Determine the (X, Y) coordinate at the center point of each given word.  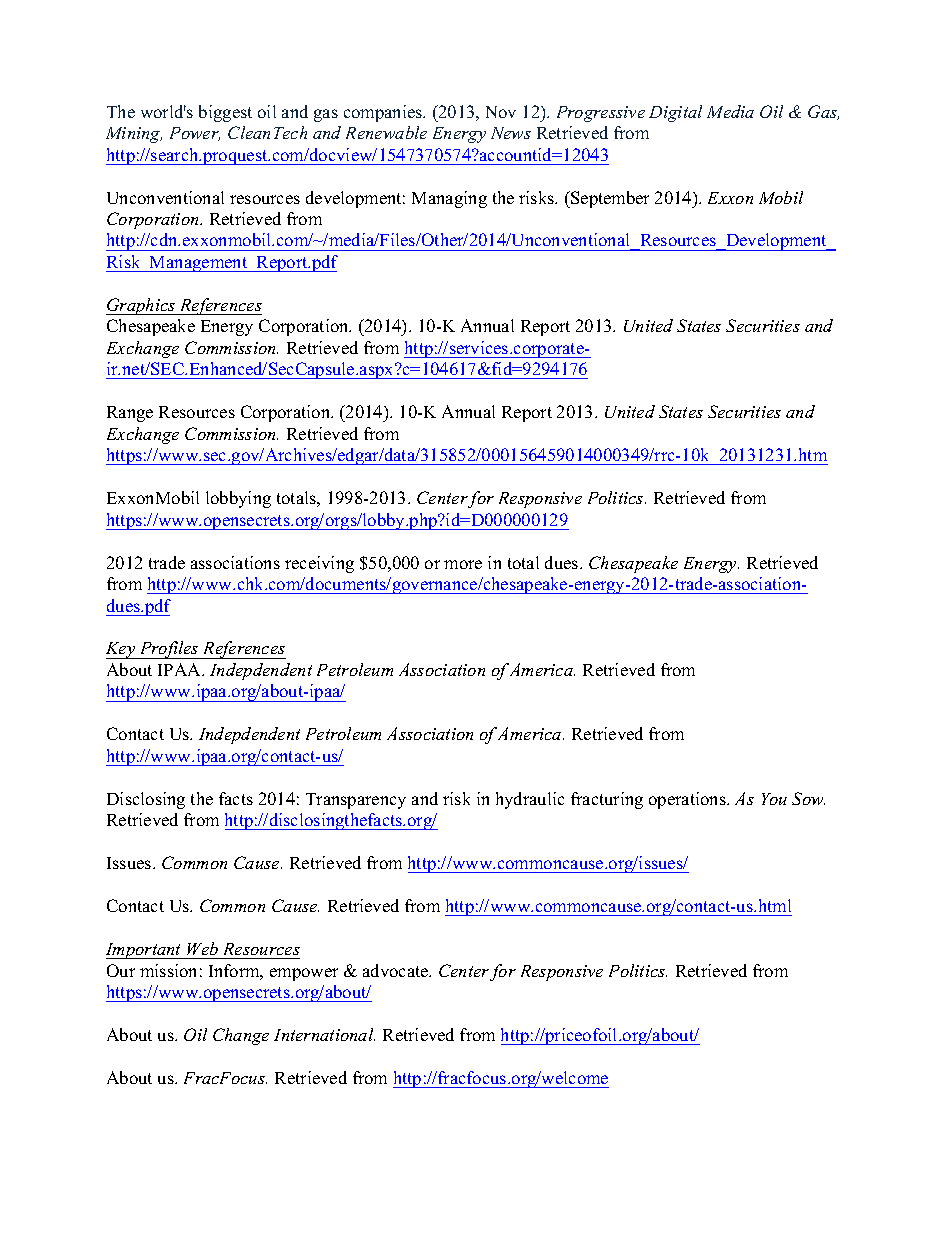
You (774, 799)
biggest (225, 113)
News (511, 133)
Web (202, 948)
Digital (675, 113)
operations (688, 800)
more (463, 564)
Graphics (142, 306)
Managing (449, 199)
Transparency (356, 801)
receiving (319, 564)
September (609, 199)
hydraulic (530, 800)
